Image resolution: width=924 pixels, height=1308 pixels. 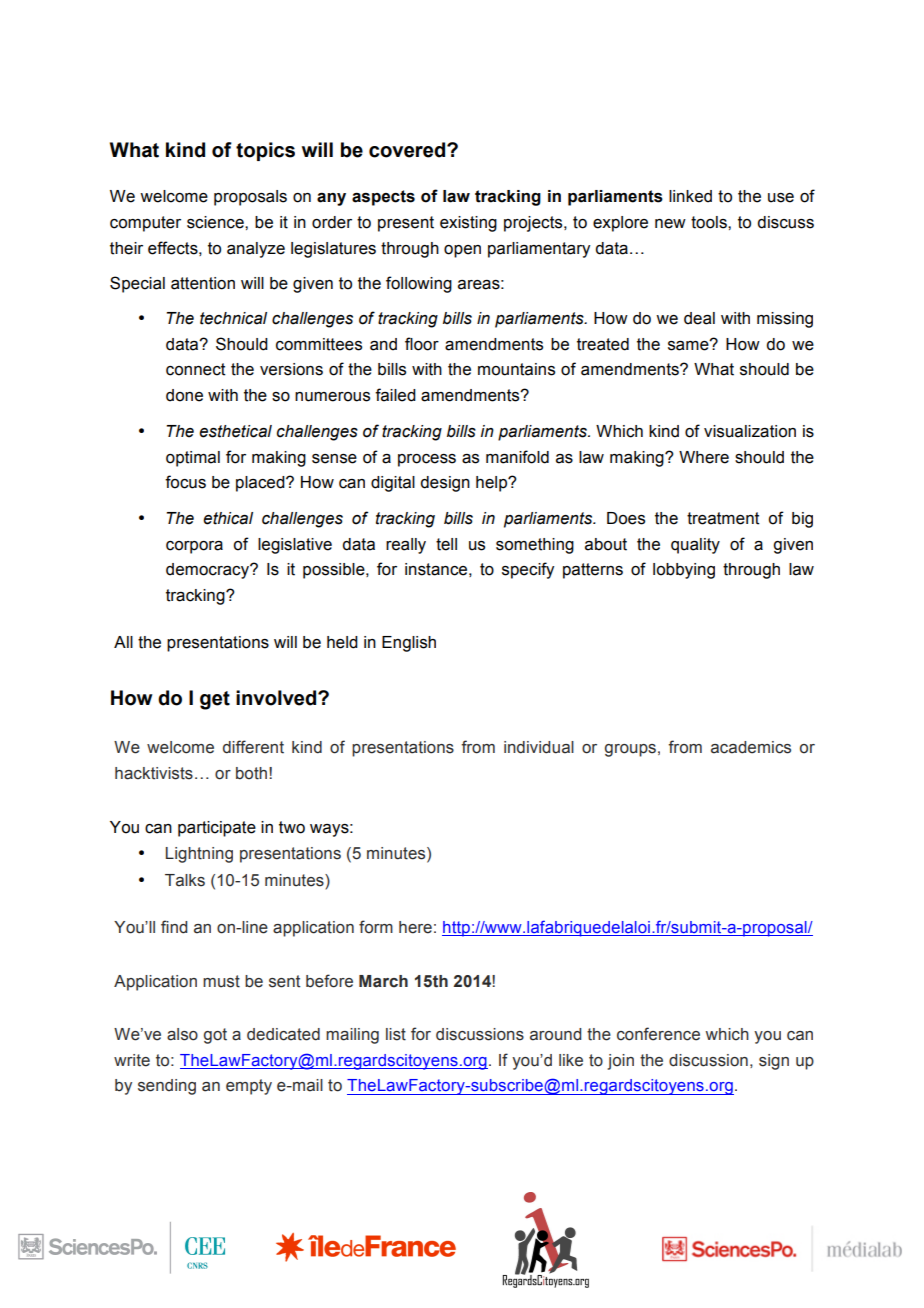 I want to click on English, so click(x=409, y=644).
